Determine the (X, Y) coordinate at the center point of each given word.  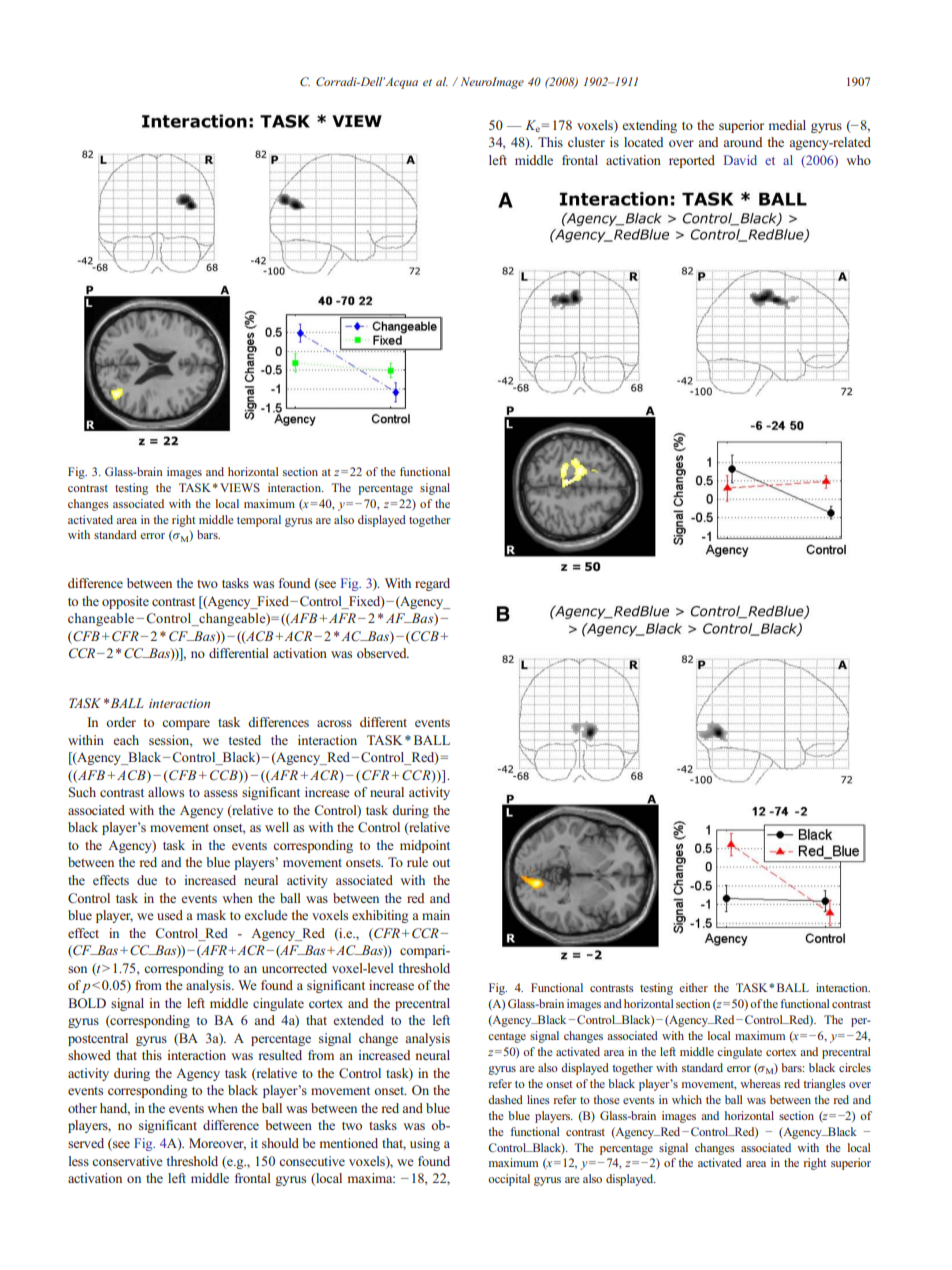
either (693, 987)
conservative (127, 1161)
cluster (586, 142)
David (740, 160)
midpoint (425, 846)
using (425, 1144)
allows (166, 792)
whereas (760, 1083)
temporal (259, 521)
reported (692, 161)
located (643, 142)
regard (432, 584)
